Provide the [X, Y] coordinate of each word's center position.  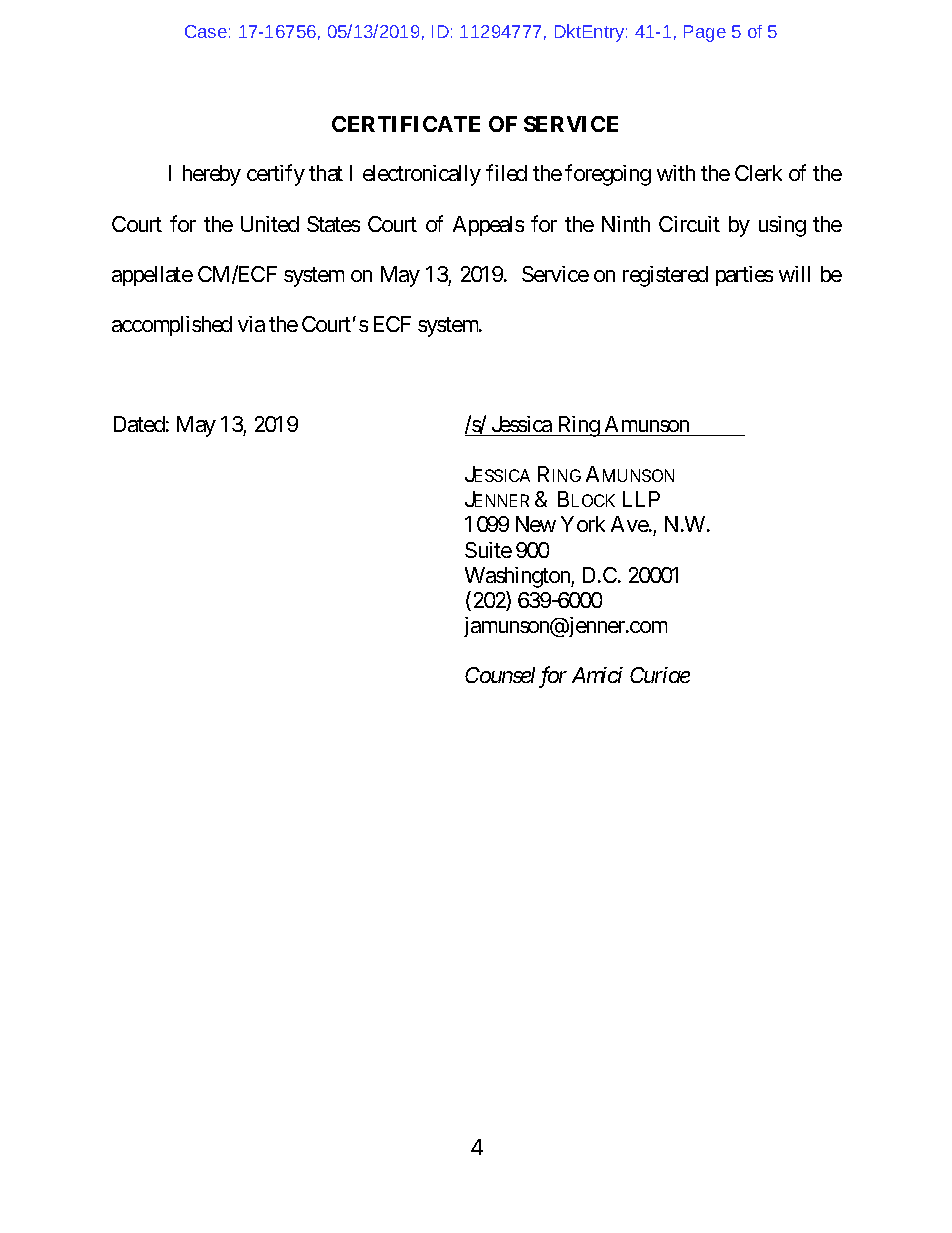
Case [206, 31]
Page [705, 33]
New [536, 524]
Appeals [488, 226]
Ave [630, 524]
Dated [139, 424]
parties [744, 276]
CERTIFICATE [406, 124]
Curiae [660, 675]
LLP [641, 499]
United [270, 224]
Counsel [500, 675]
